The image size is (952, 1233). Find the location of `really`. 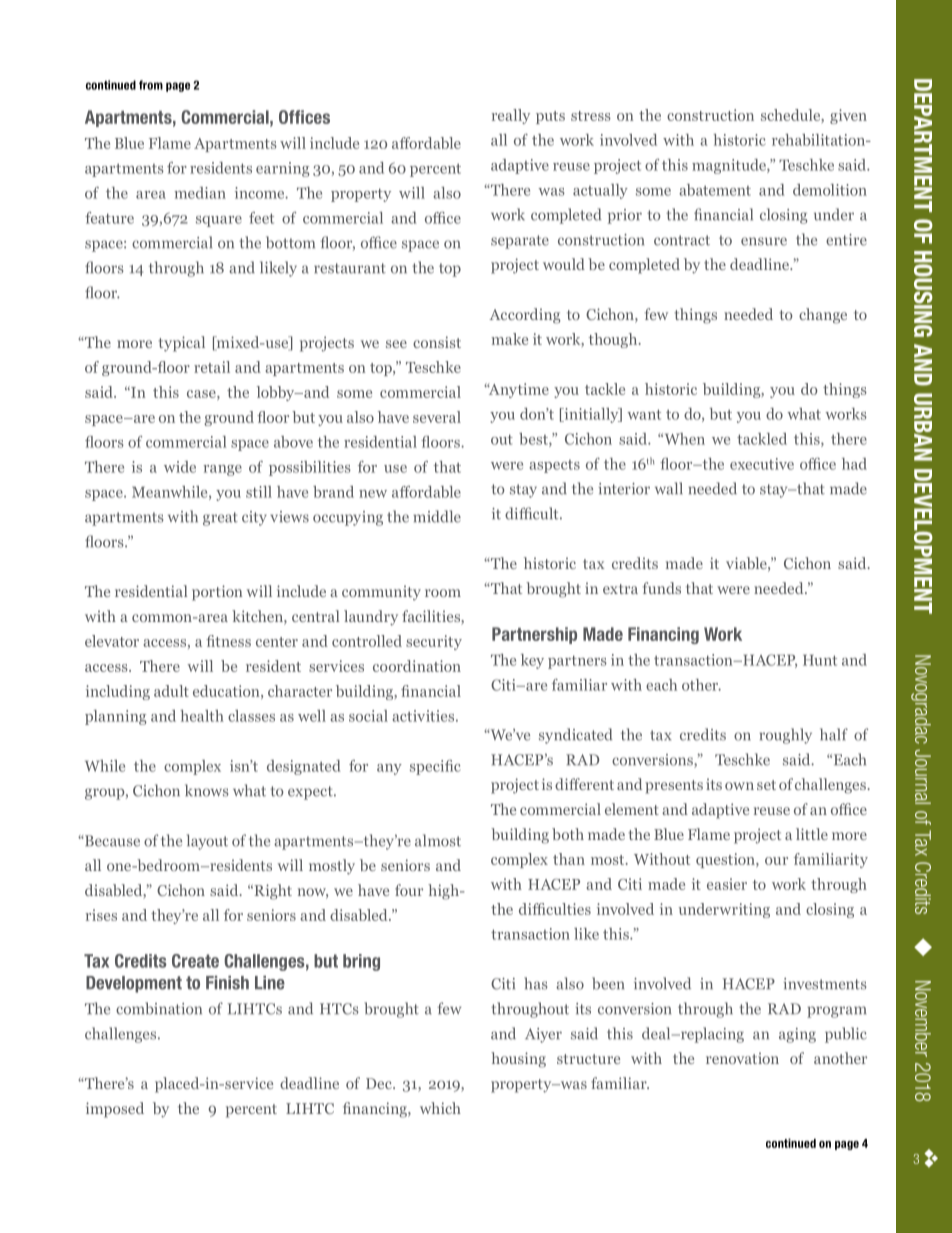

really is located at coordinates (510, 116).
